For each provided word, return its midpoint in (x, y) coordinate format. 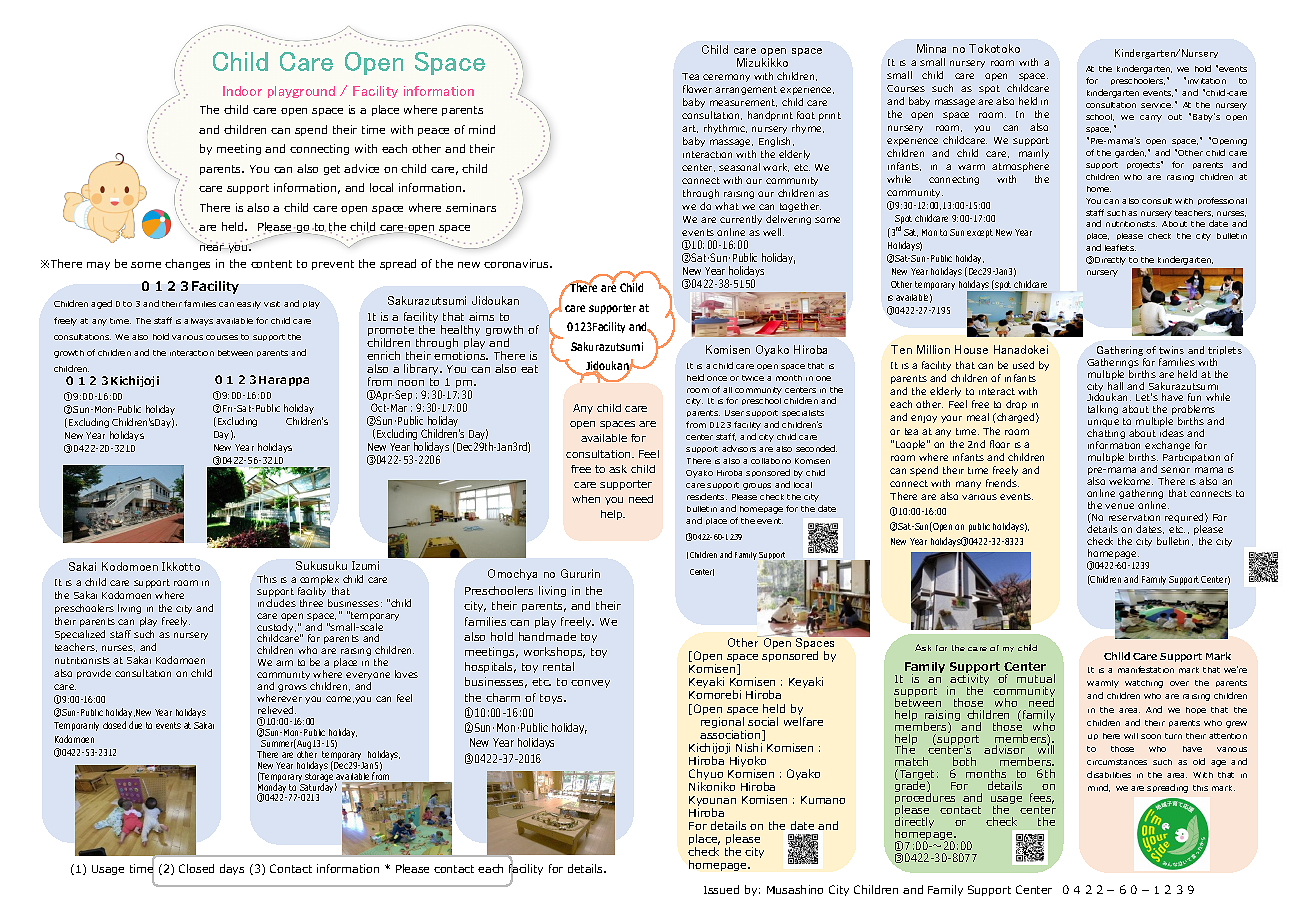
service (1157, 105)
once (717, 378)
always (198, 322)
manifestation (1146, 669)
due (135, 725)
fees (1042, 798)
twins (1171, 350)
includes (277, 603)
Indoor (242, 91)
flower (697, 89)
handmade (547, 636)
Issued (721, 889)
